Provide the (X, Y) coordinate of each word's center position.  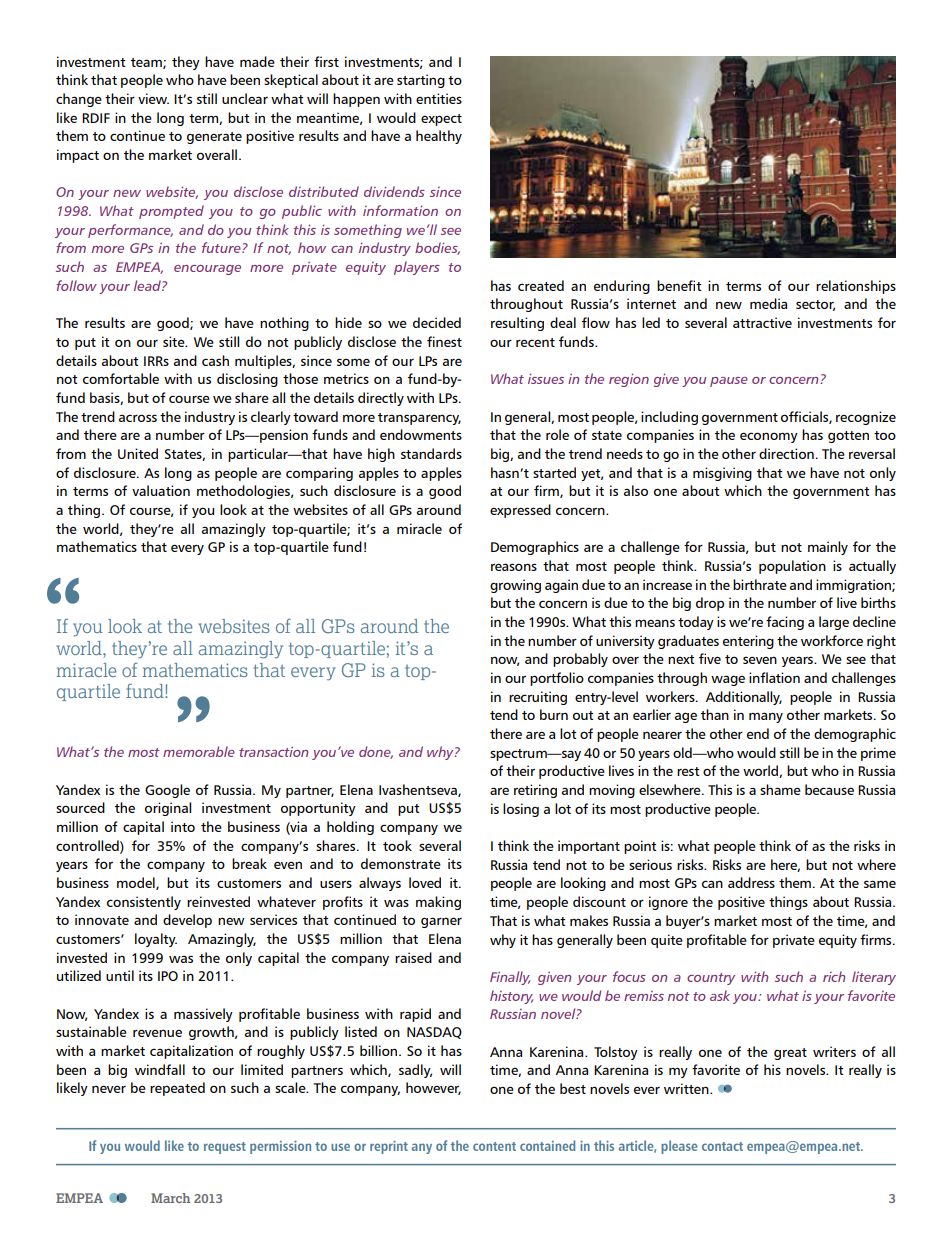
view (153, 98)
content (494, 1146)
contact (722, 1146)
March (170, 1198)
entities (439, 98)
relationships (856, 287)
